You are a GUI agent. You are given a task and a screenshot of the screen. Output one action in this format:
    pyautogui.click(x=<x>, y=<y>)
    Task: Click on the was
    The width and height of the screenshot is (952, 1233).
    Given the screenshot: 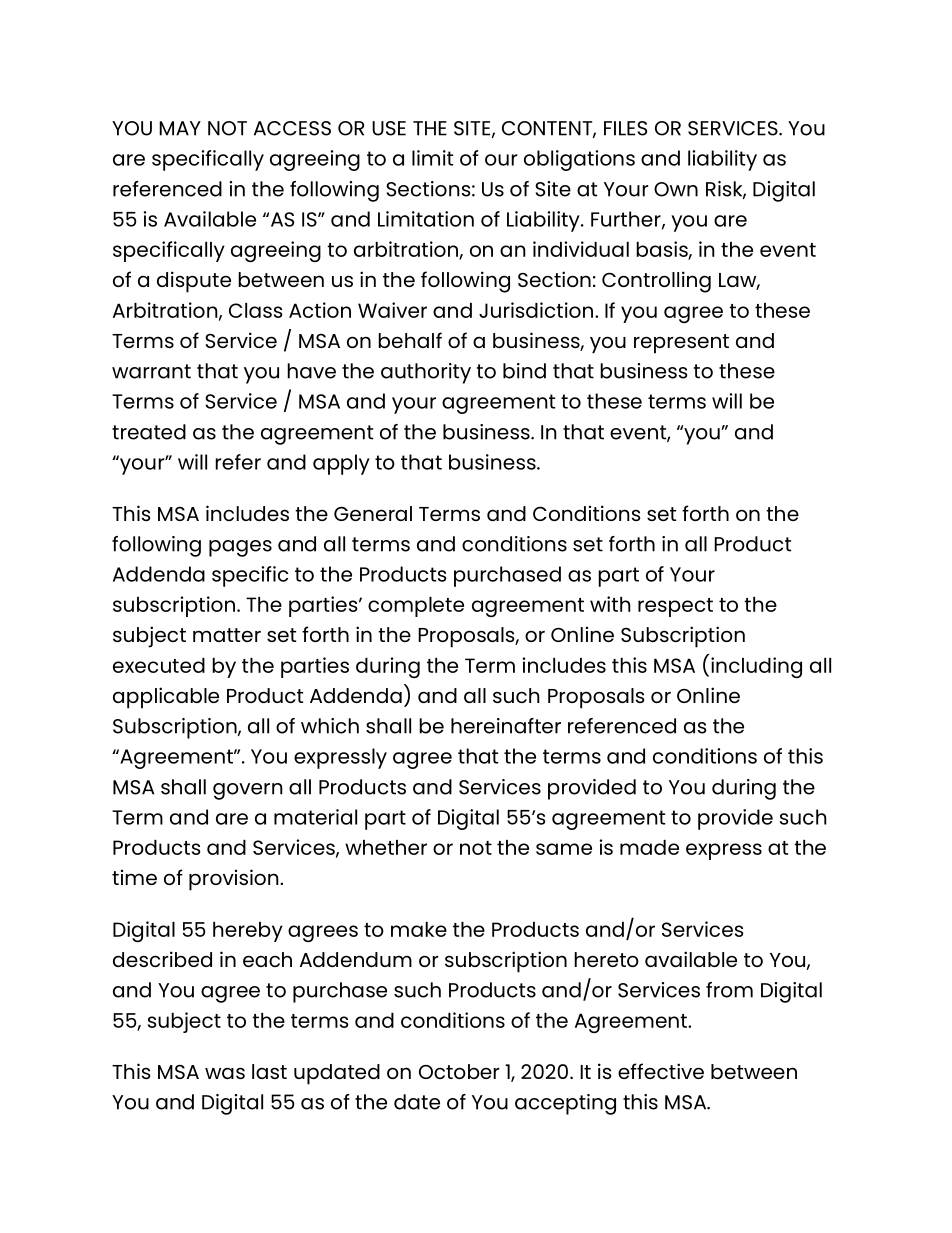 What is the action you would take?
    pyautogui.click(x=225, y=1073)
